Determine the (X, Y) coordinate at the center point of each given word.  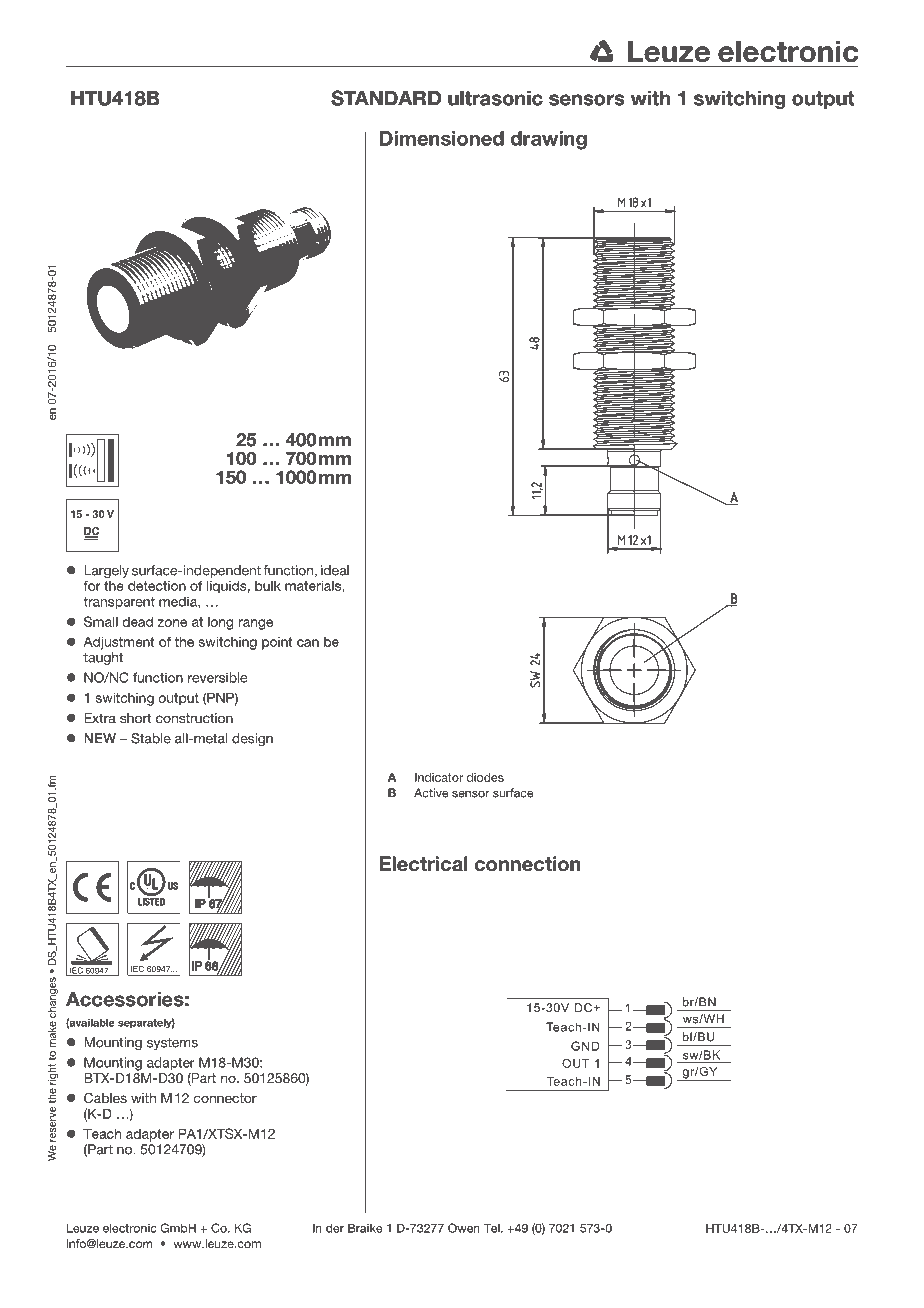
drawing (549, 140)
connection (528, 864)
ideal (335, 570)
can (308, 643)
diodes (485, 777)
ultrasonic (495, 98)
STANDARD (386, 98)
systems (172, 1044)
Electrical (424, 864)
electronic (130, 1228)
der (335, 1228)
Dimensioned (442, 138)
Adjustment (118, 643)
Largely (107, 573)
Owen (464, 1228)
